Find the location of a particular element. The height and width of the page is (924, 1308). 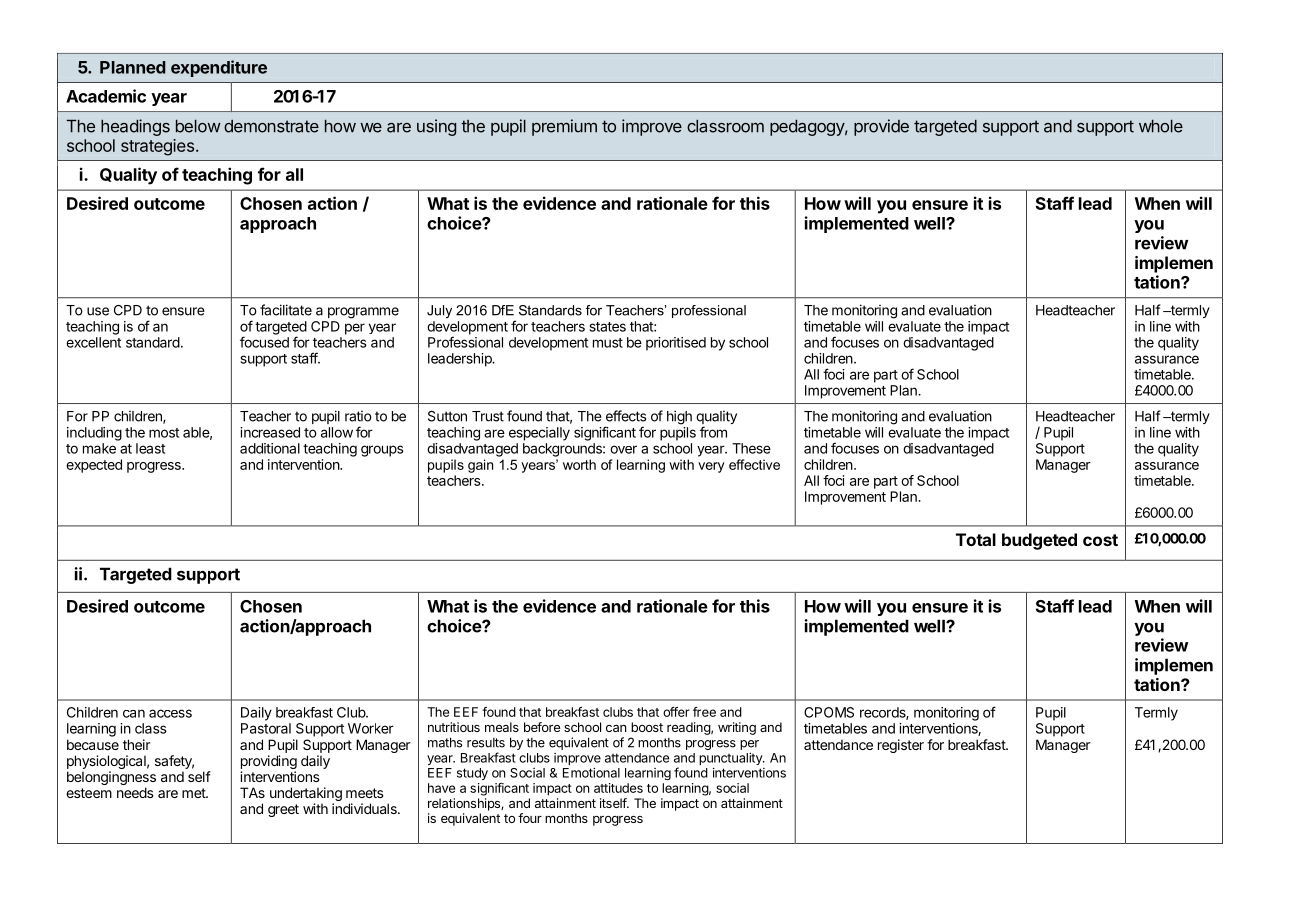

Total is located at coordinates (976, 539).
